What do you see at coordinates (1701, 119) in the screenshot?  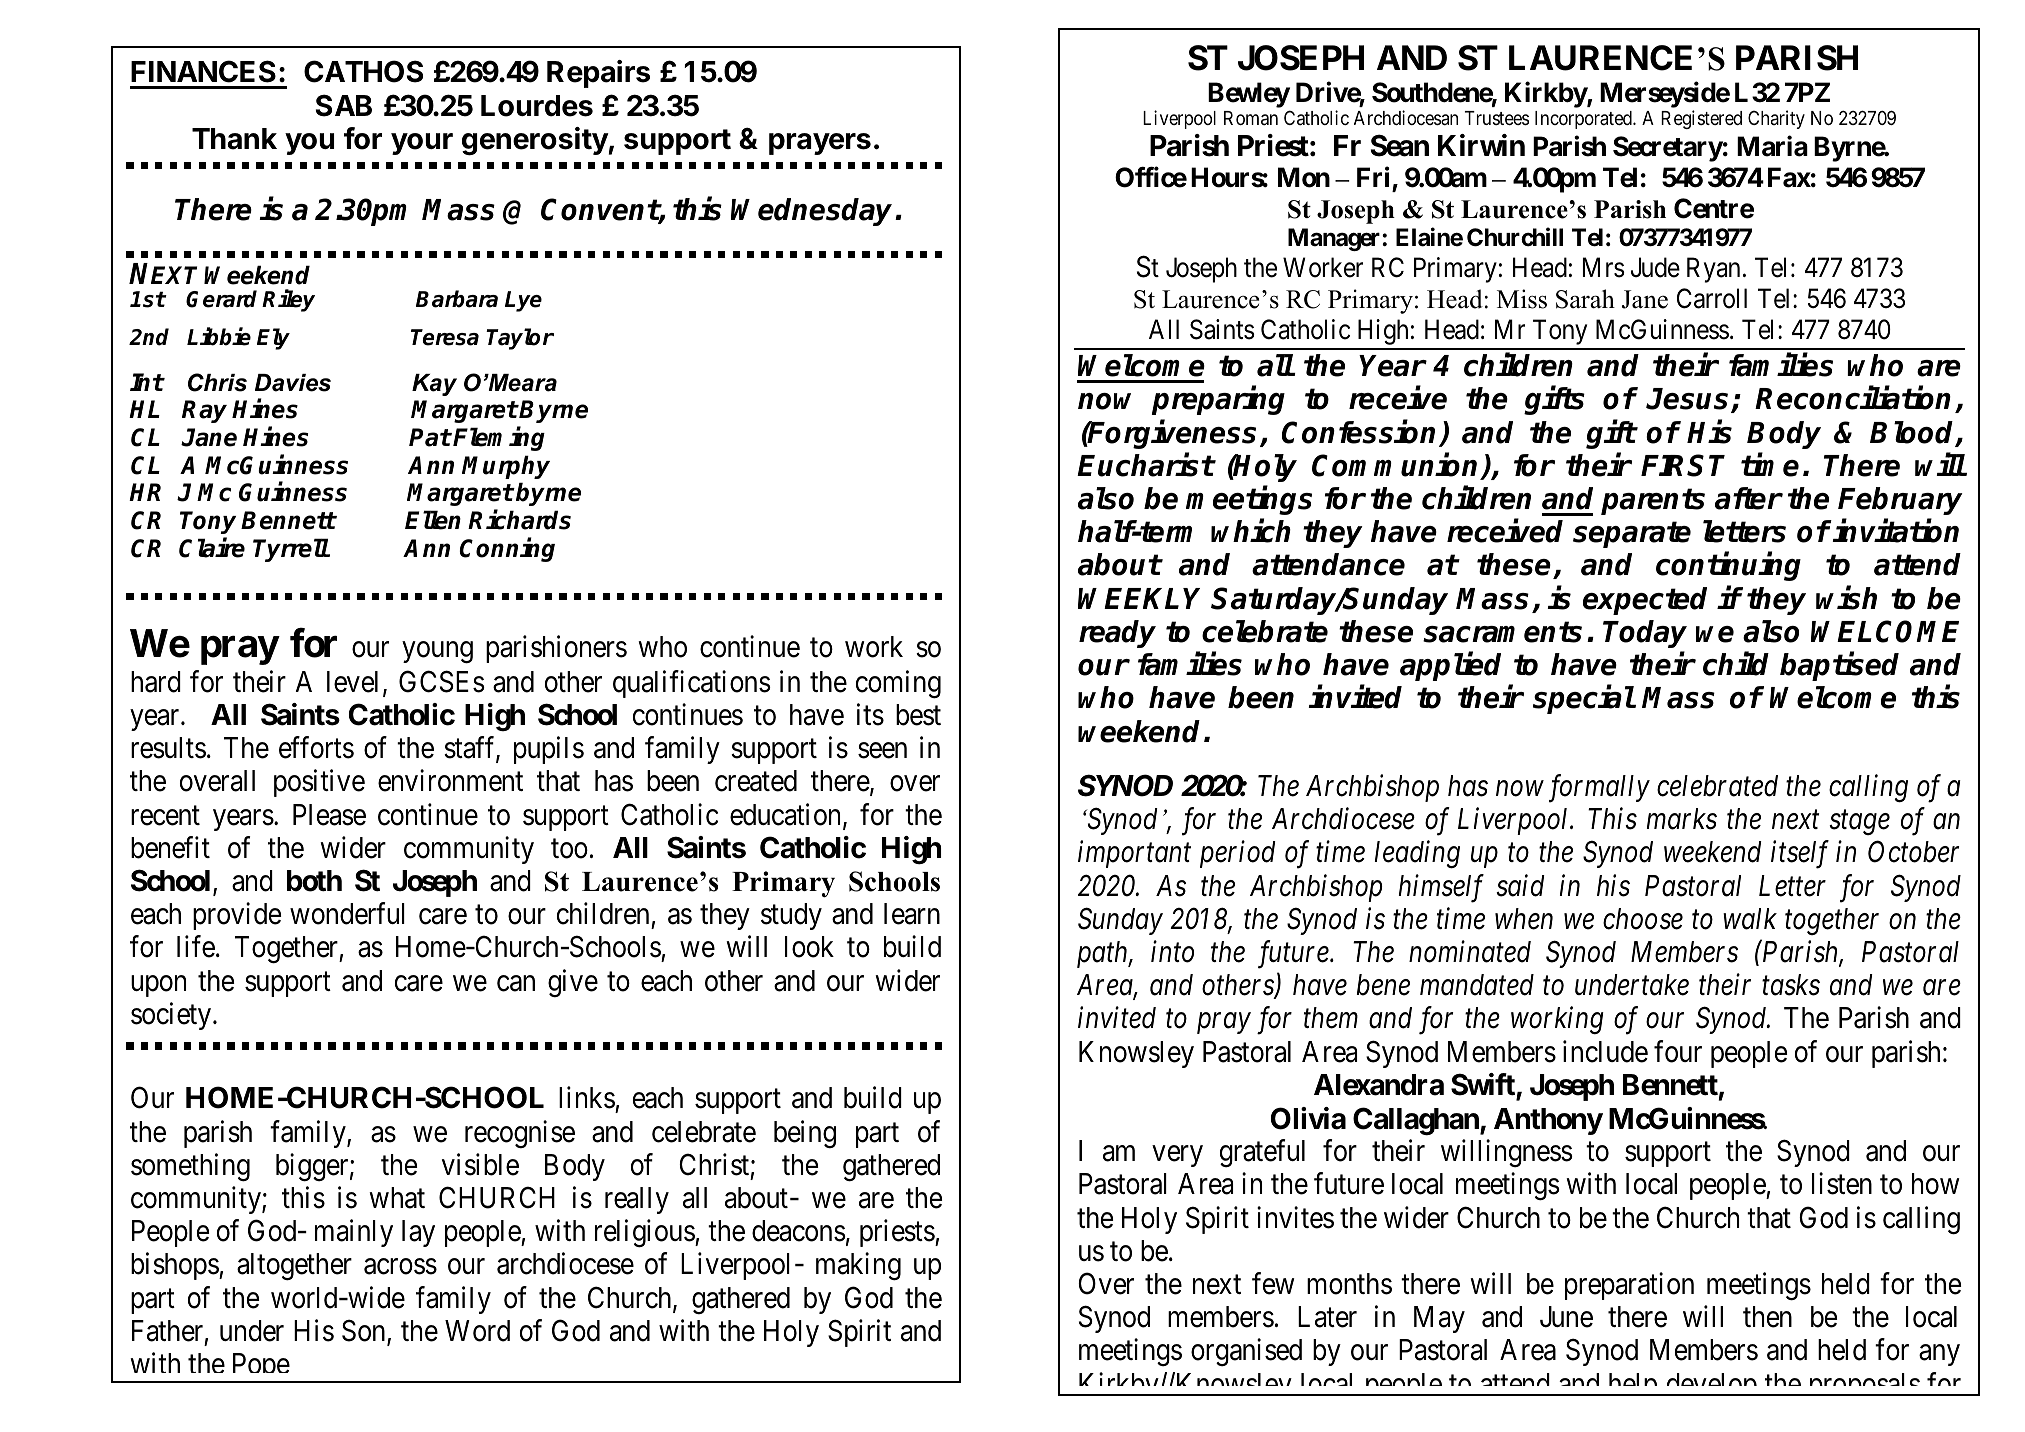 I see `Registered` at bounding box center [1701, 119].
